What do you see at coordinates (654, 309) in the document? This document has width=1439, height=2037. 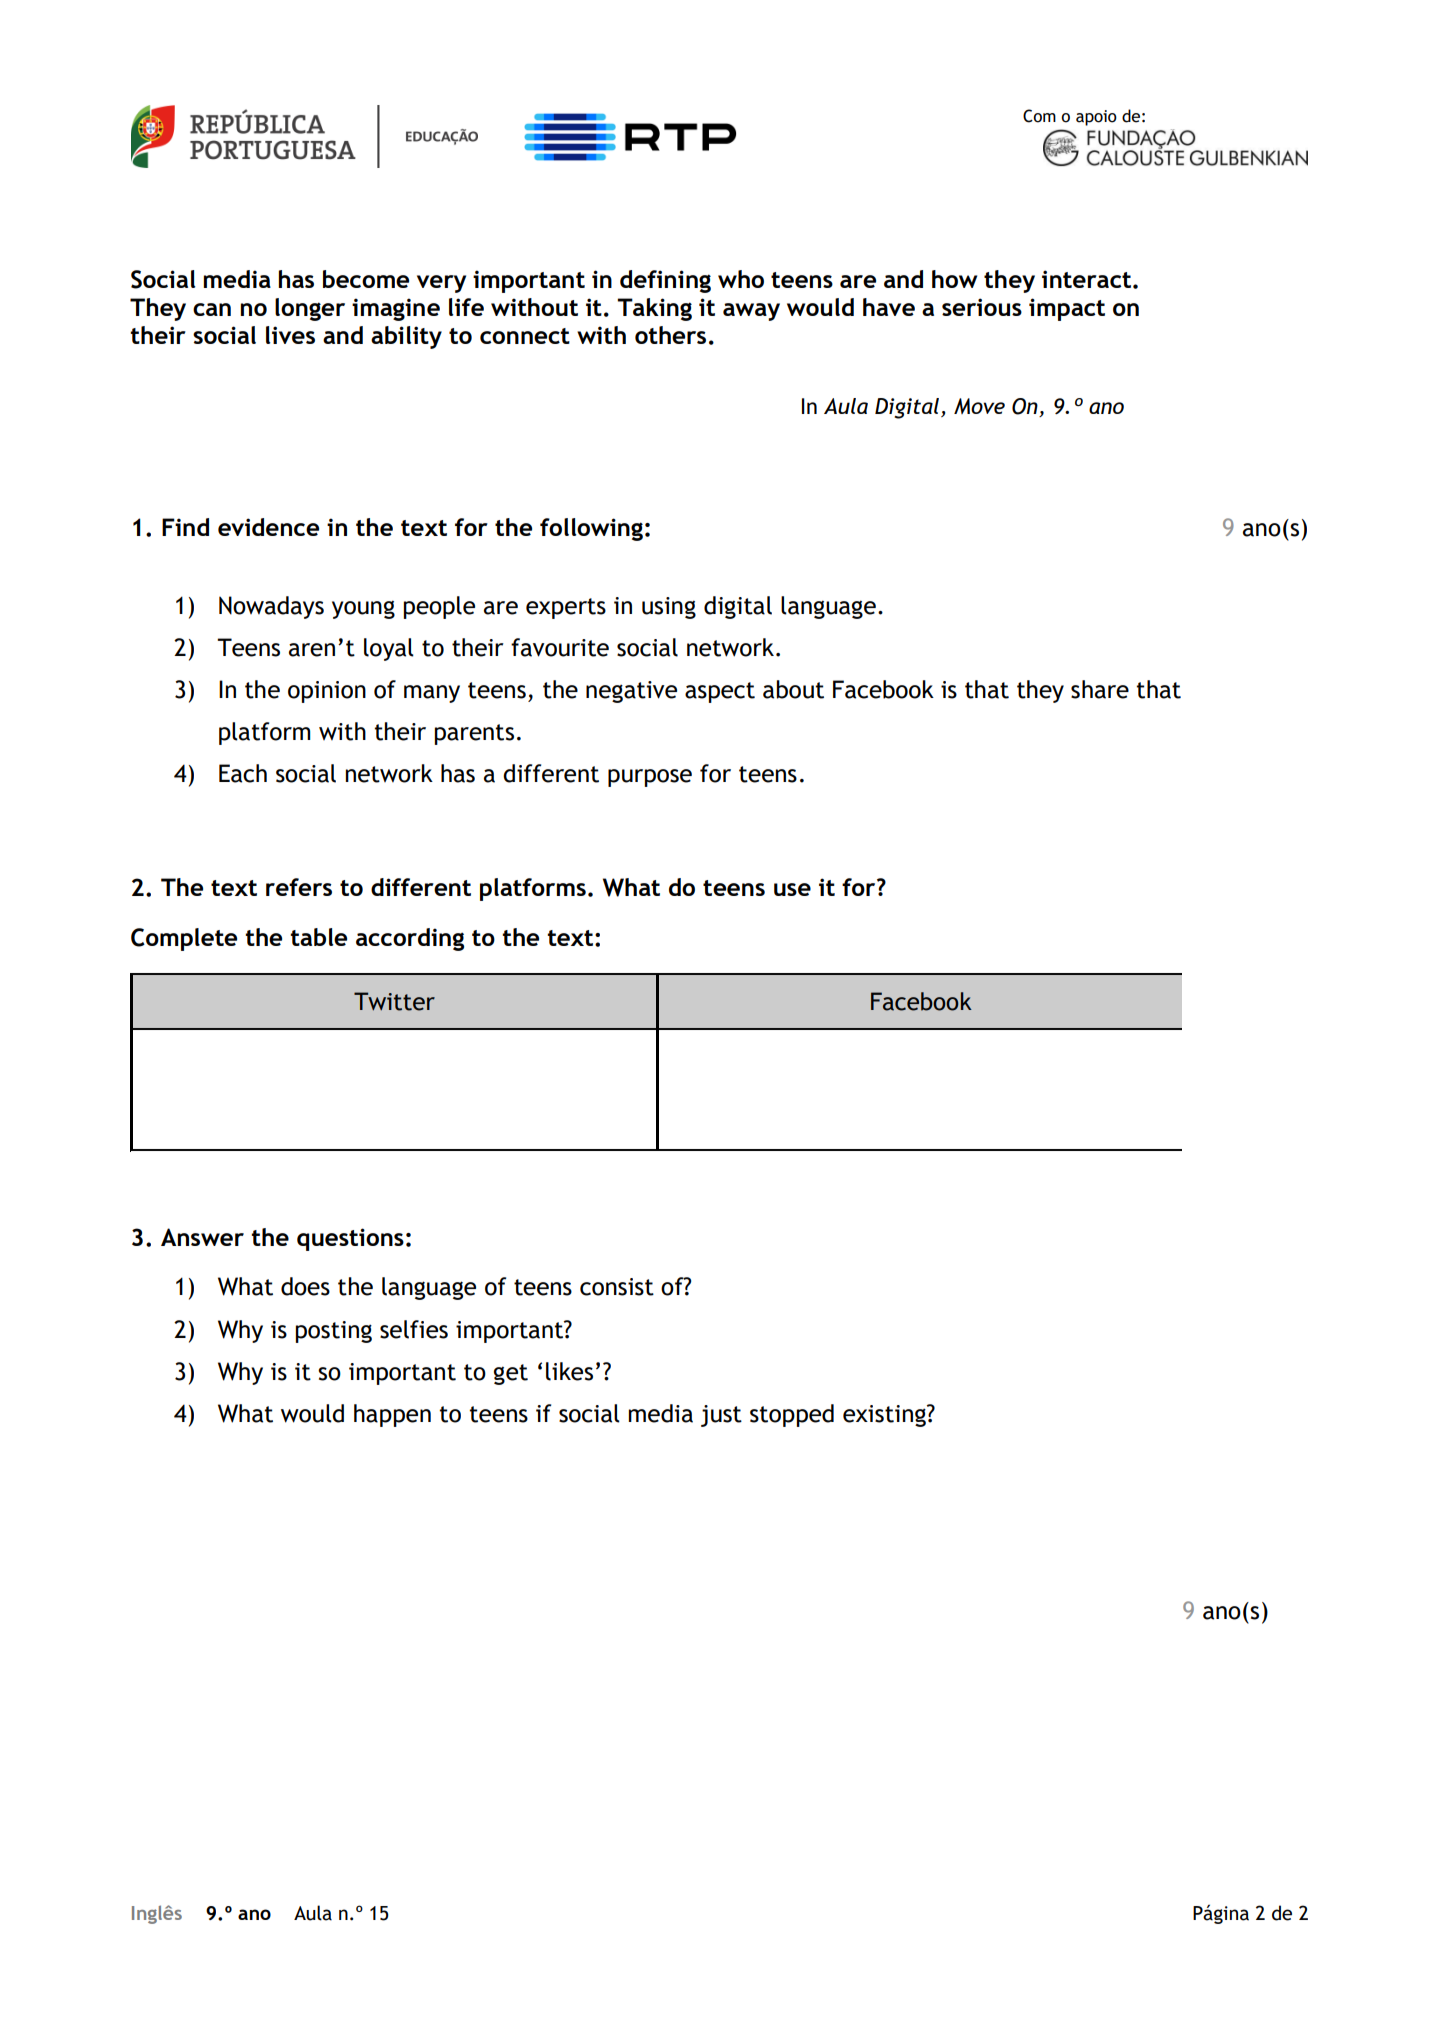 I see `Taking` at bounding box center [654, 309].
